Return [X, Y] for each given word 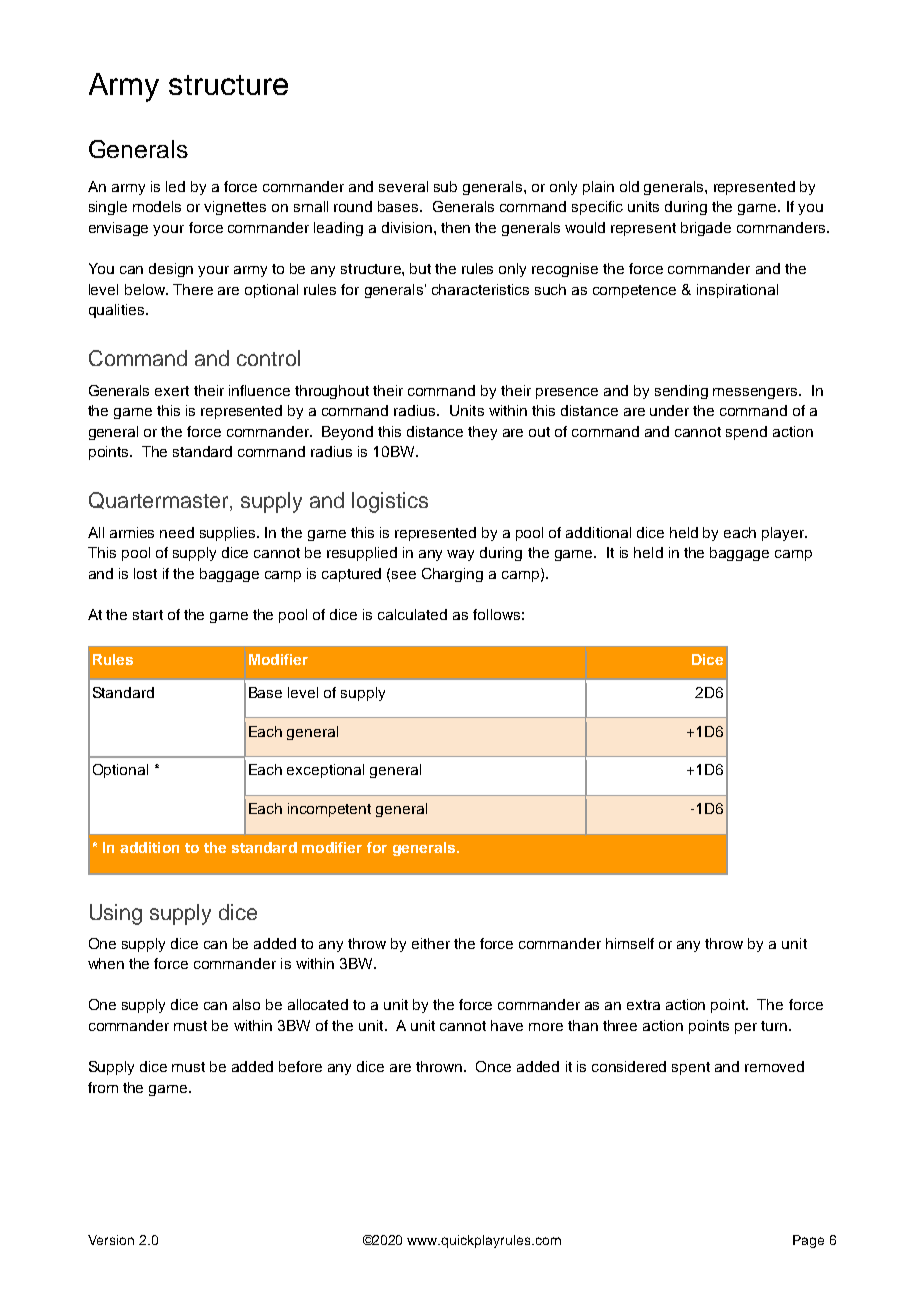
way [460, 555]
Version [111, 1240]
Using [116, 914]
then [455, 227]
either [431, 943]
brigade [706, 229]
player [784, 534]
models [157, 206]
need [177, 532]
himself [630, 943]
